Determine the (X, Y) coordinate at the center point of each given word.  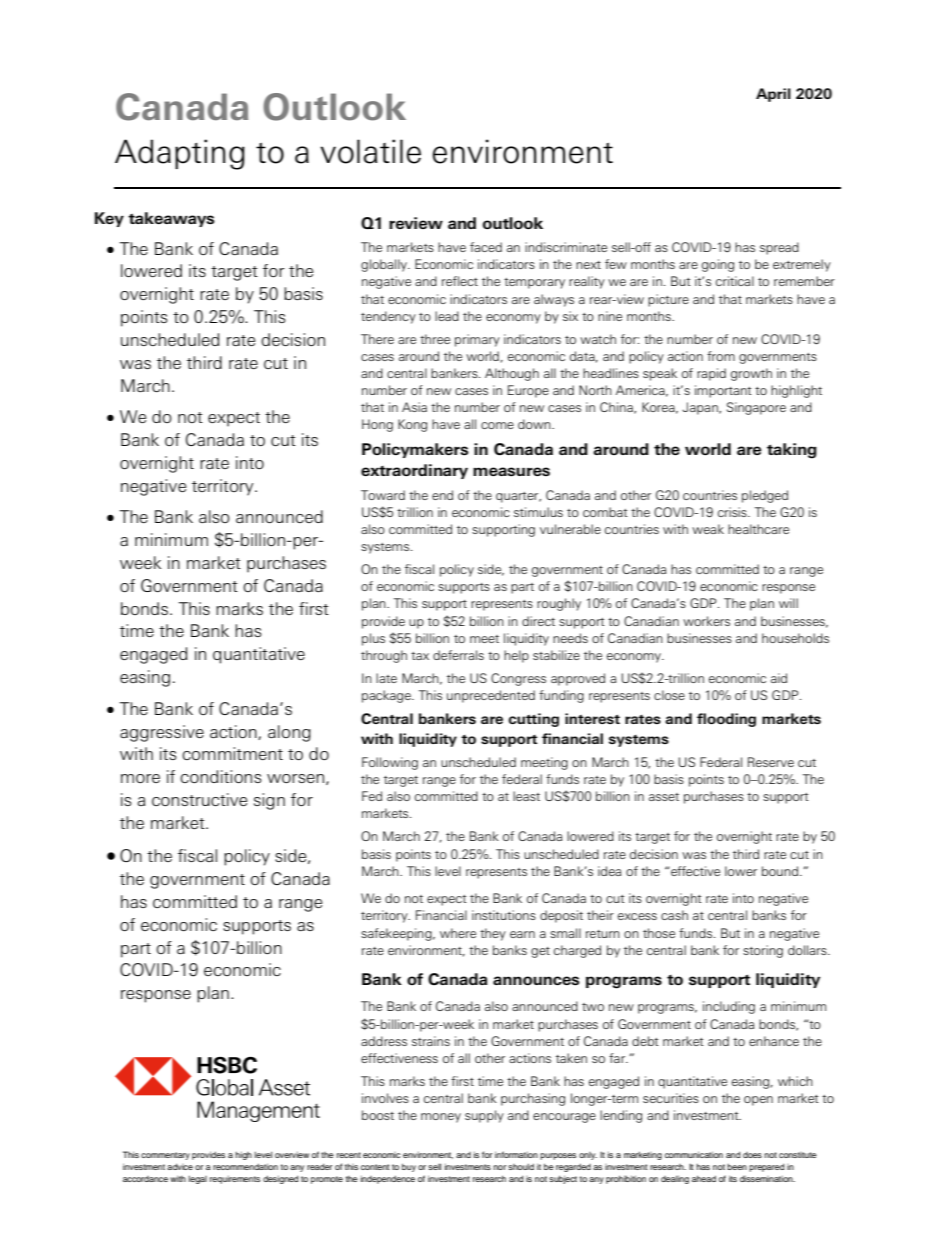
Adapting (180, 154)
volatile (370, 151)
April (773, 95)
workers (706, 621)
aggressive (162, 733)
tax (420, 656)
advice (180, 1166)
